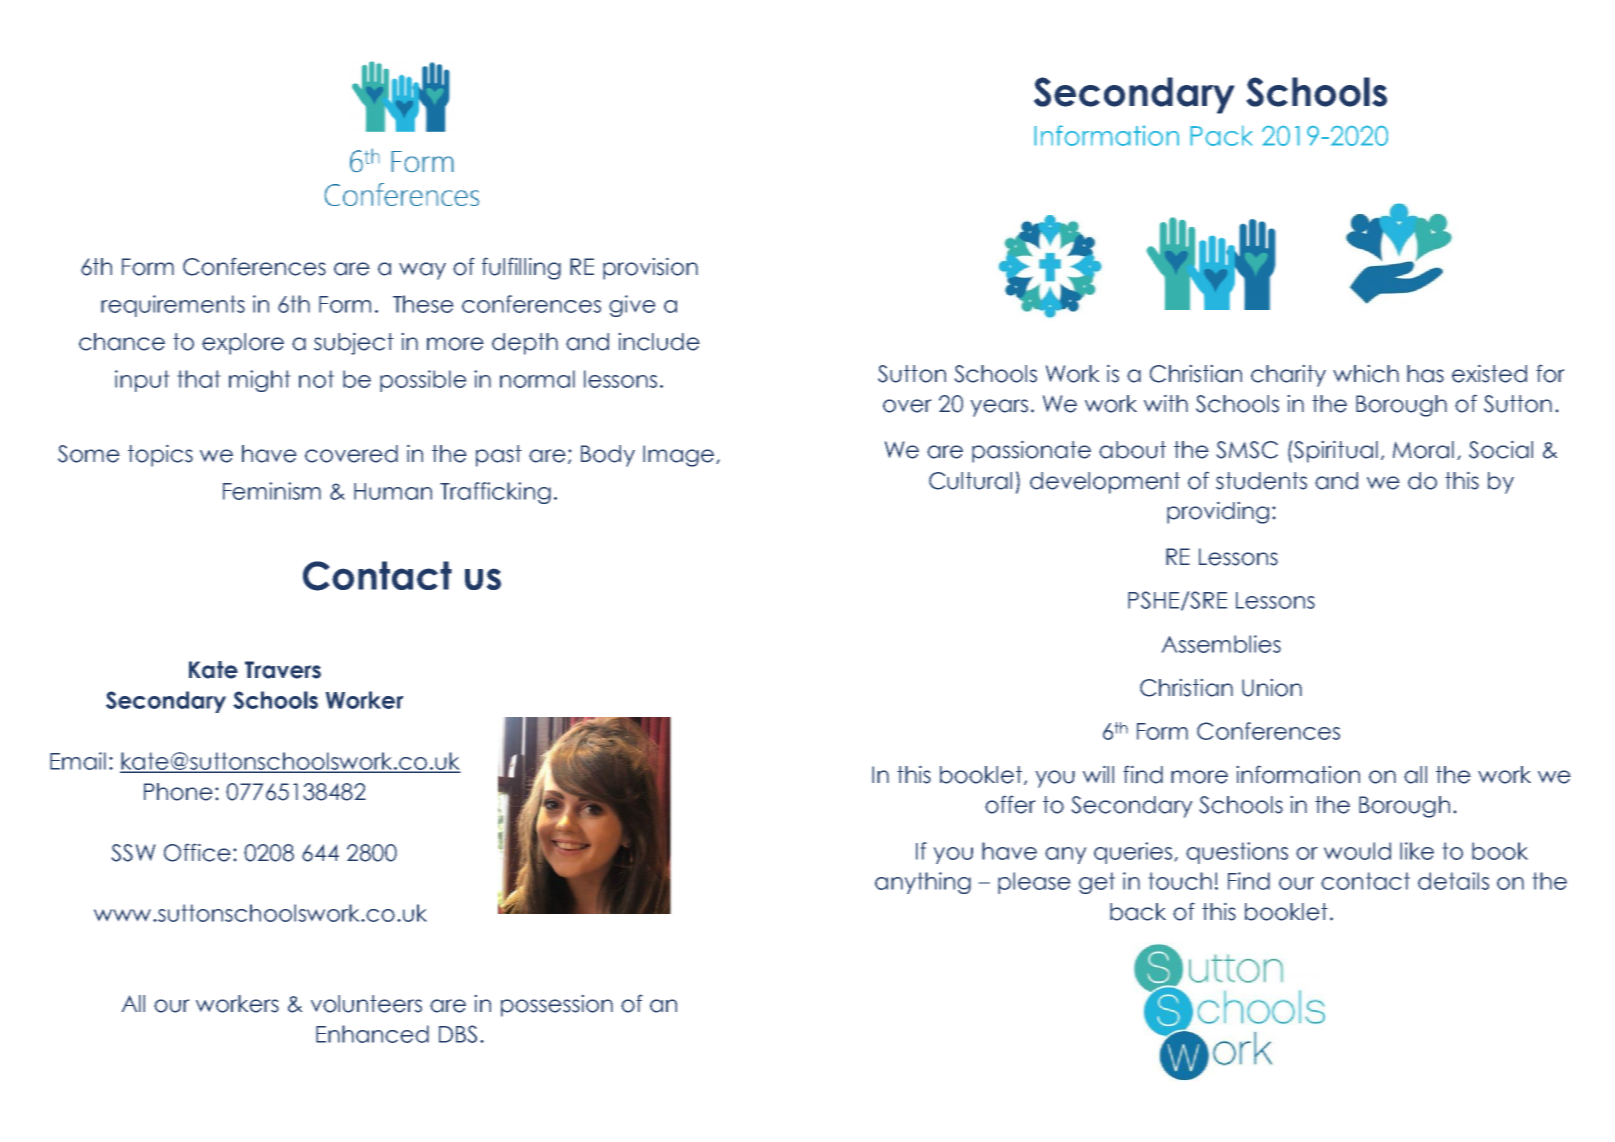  I want to click on way, so click(422, 271).
